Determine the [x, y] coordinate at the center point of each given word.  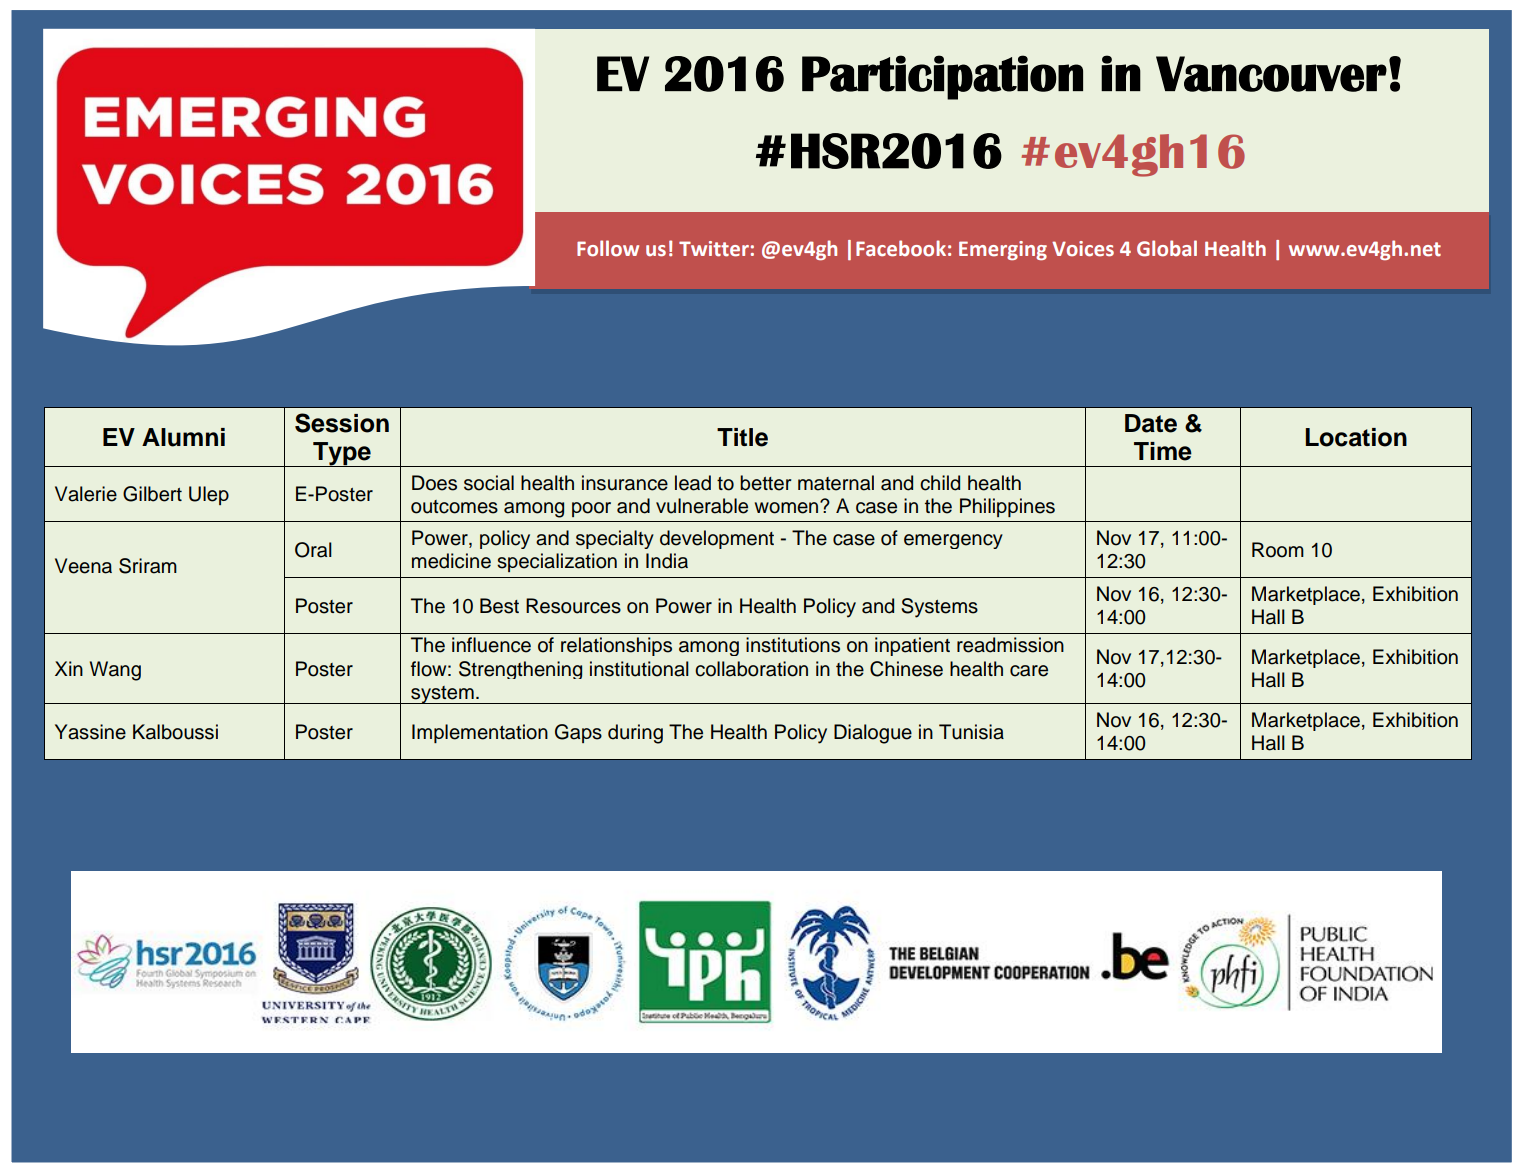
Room [1278, 550]
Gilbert [152, 494]
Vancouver [1271, 74]
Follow [608, 248]
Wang [115, 671]
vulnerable [702, 506]
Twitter [714, 249]
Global [1167, 248]
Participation [942, 77]
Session [342, 423]
